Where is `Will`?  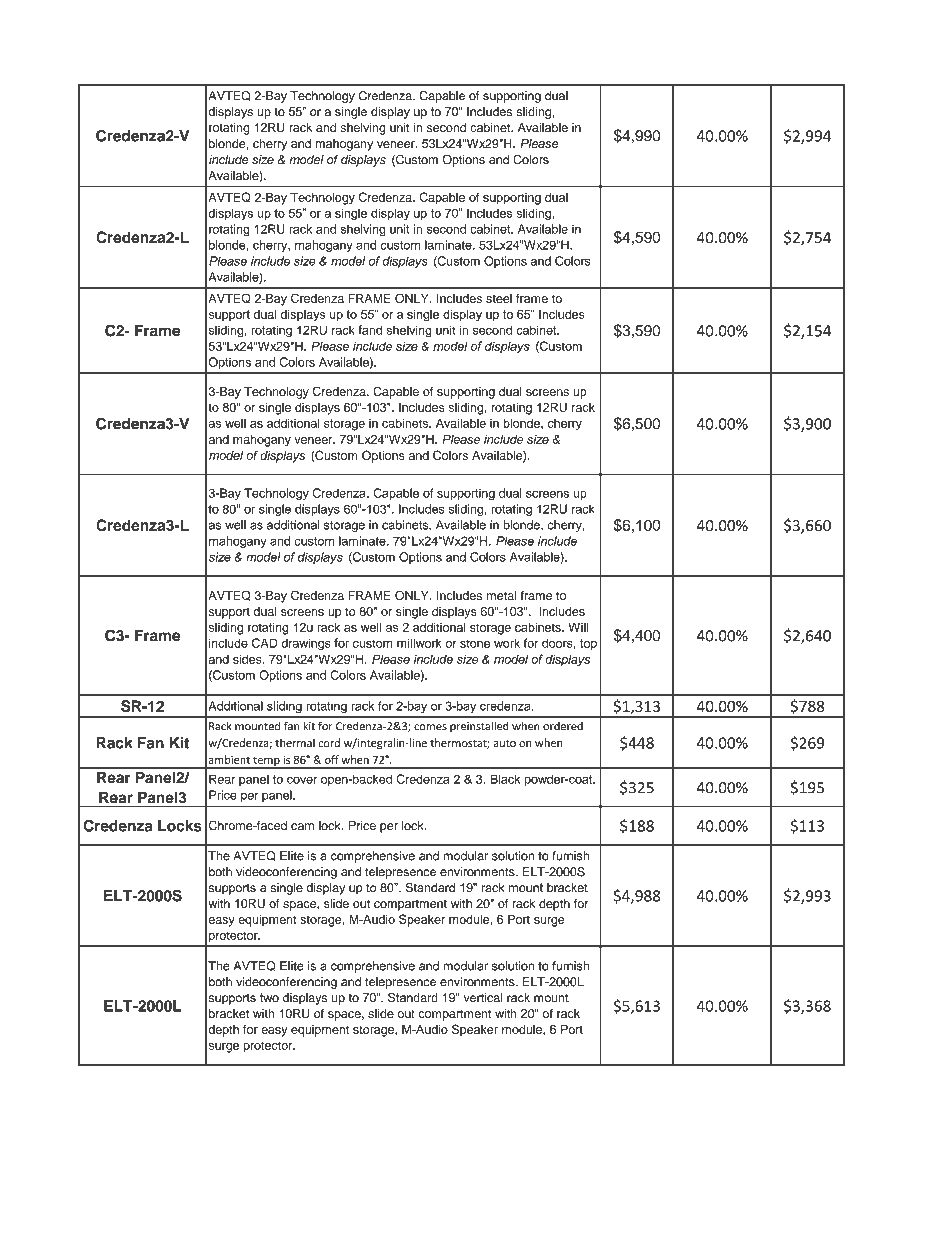 Will is located at coordinates (579, 627).
